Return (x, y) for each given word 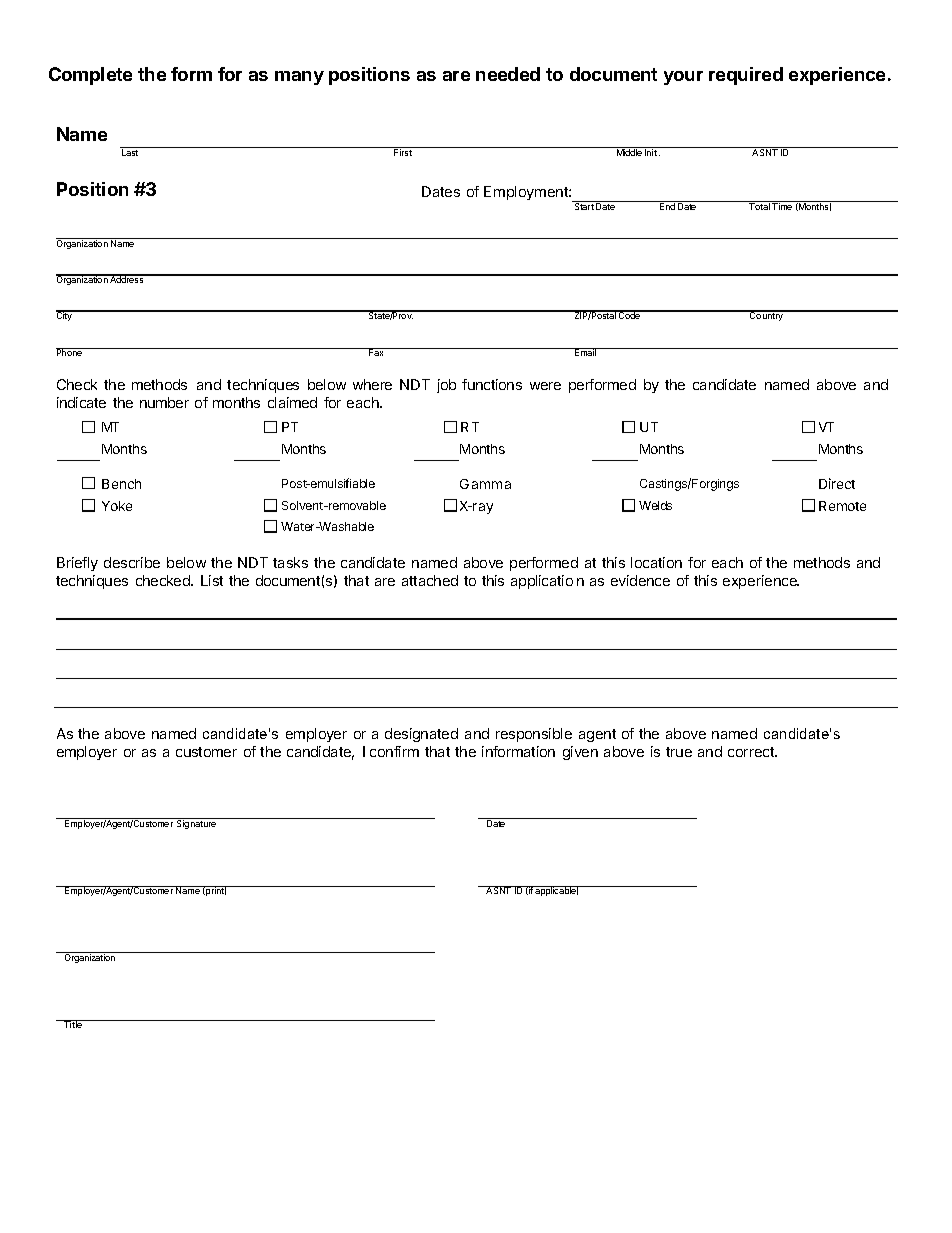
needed (508, 74)
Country (767, 315)
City (65, 315)
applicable (556, 891)
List (212, 580)
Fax (376, 352)
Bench (121, 484)
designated (421, 735)
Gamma (485, 484)
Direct (837, 483)
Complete (90, 76)
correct (752, 752)
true (679, 752)
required (746, 76)
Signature (197, 823)
